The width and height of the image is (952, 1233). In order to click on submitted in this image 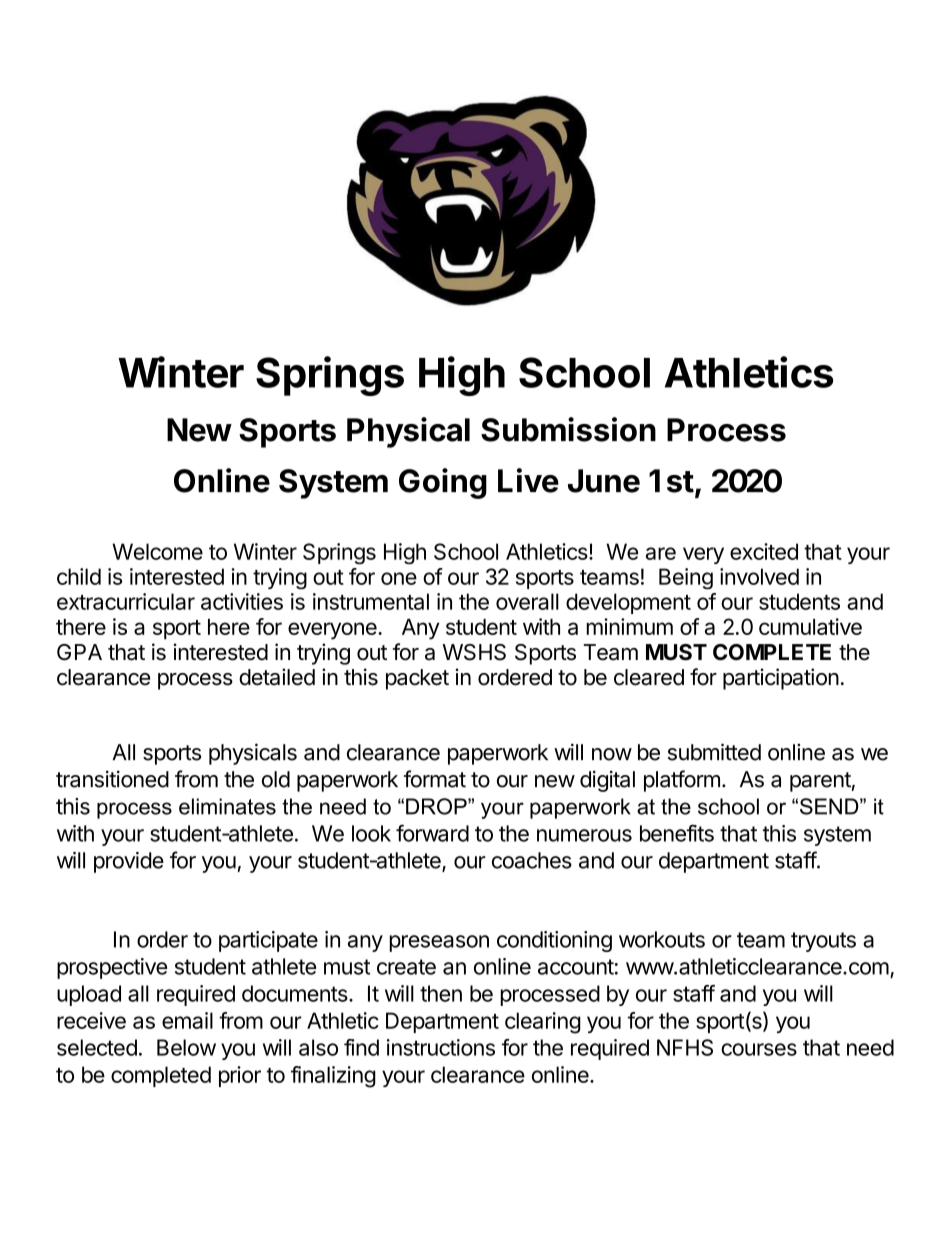, I will do `click(714, 752)`.
